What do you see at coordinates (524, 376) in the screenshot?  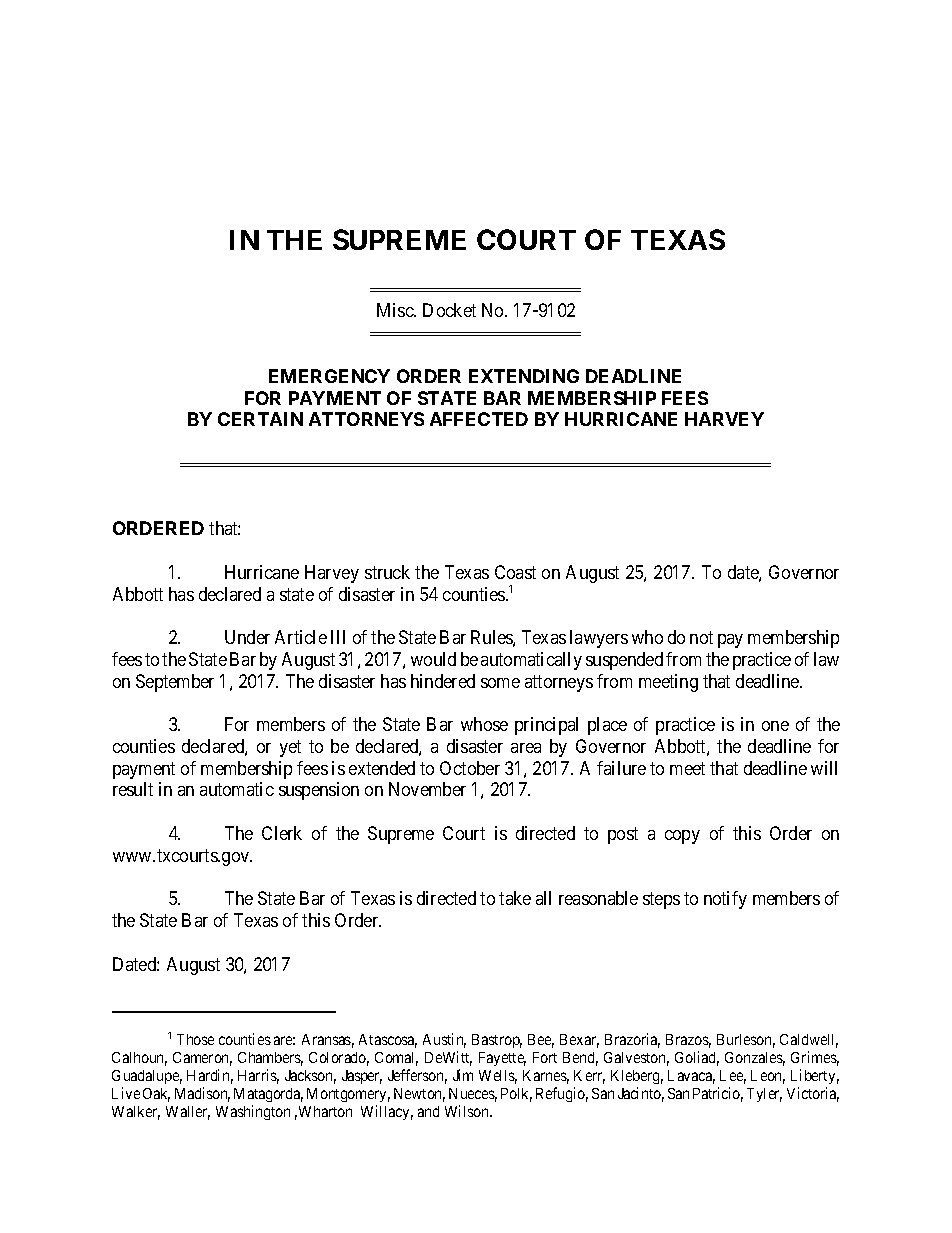 I see `EXTENDING` at bounding box center [524, 376].
